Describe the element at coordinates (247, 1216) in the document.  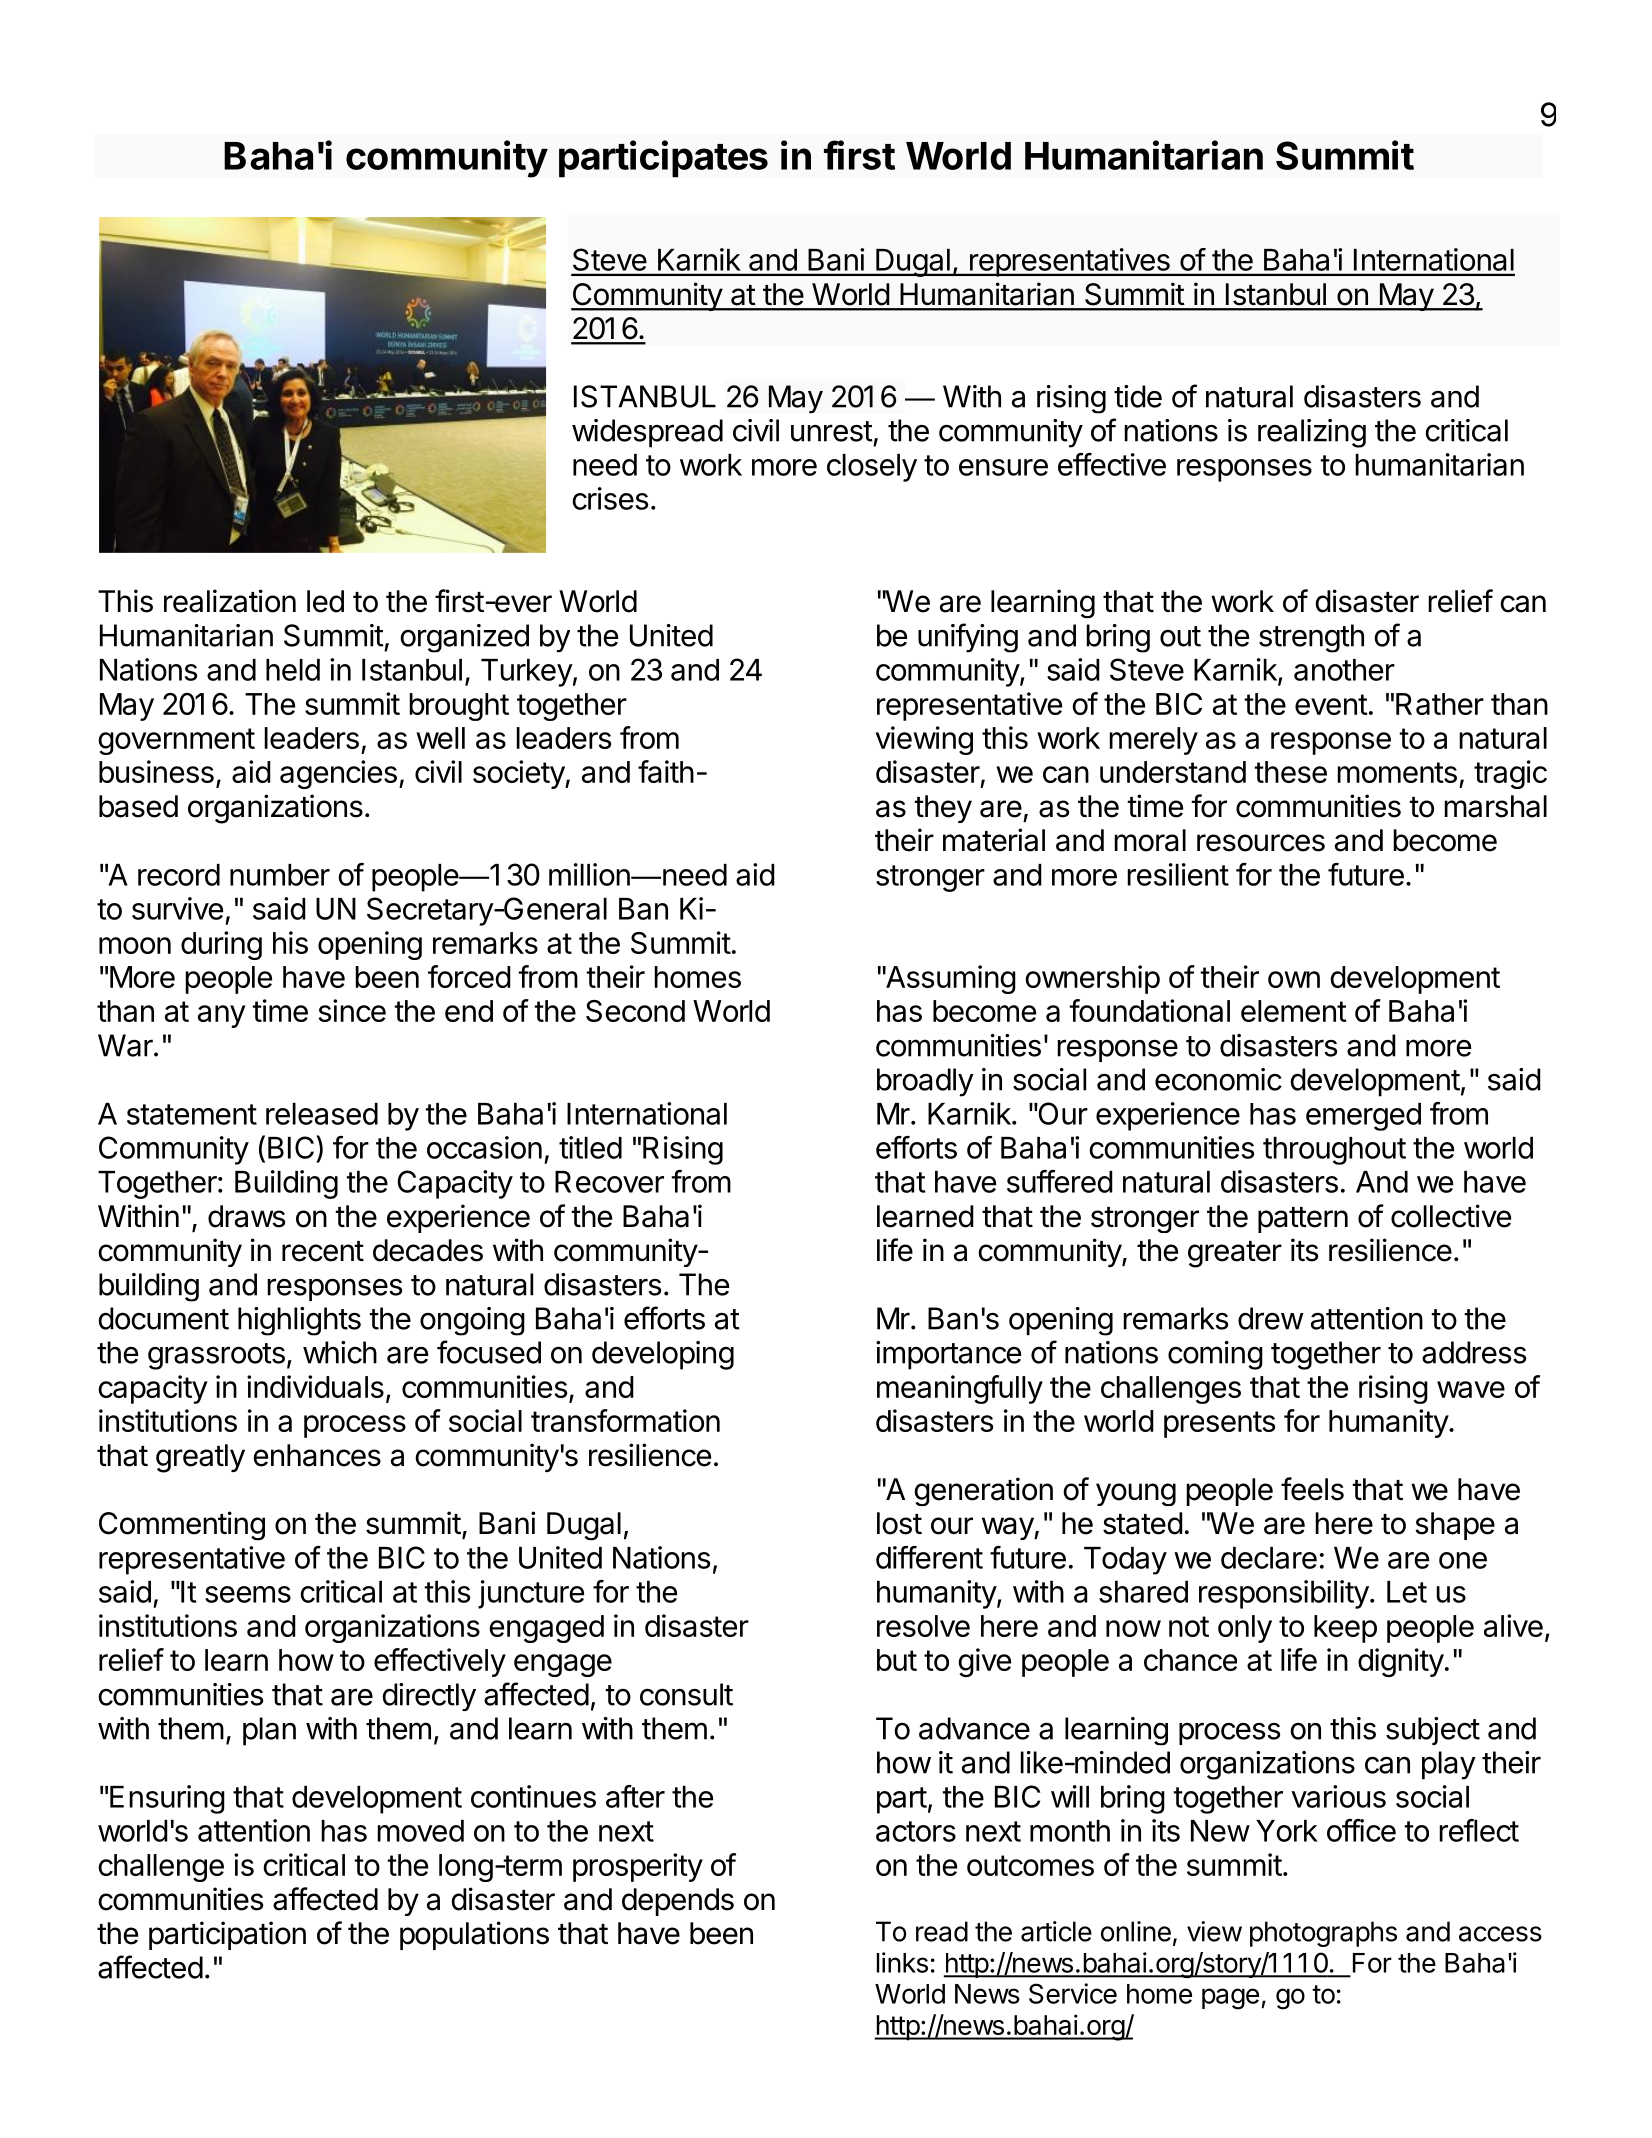
I see `draws` at that location.
